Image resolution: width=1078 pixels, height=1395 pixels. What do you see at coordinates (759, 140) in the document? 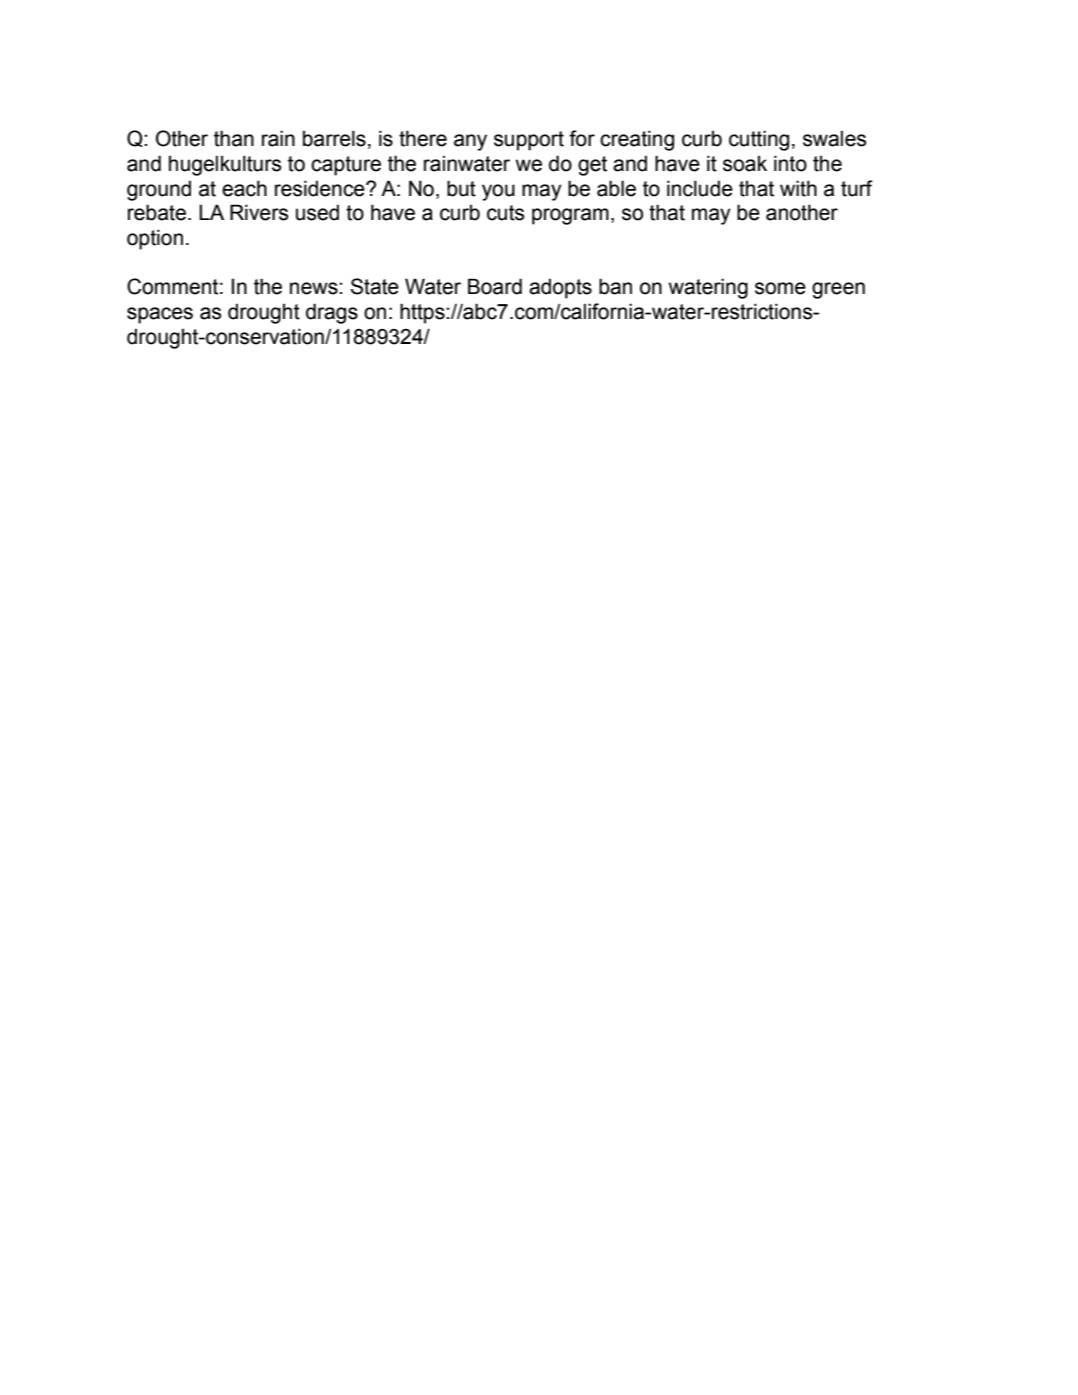
I see `cutting` at bounding box center [759, 140].
